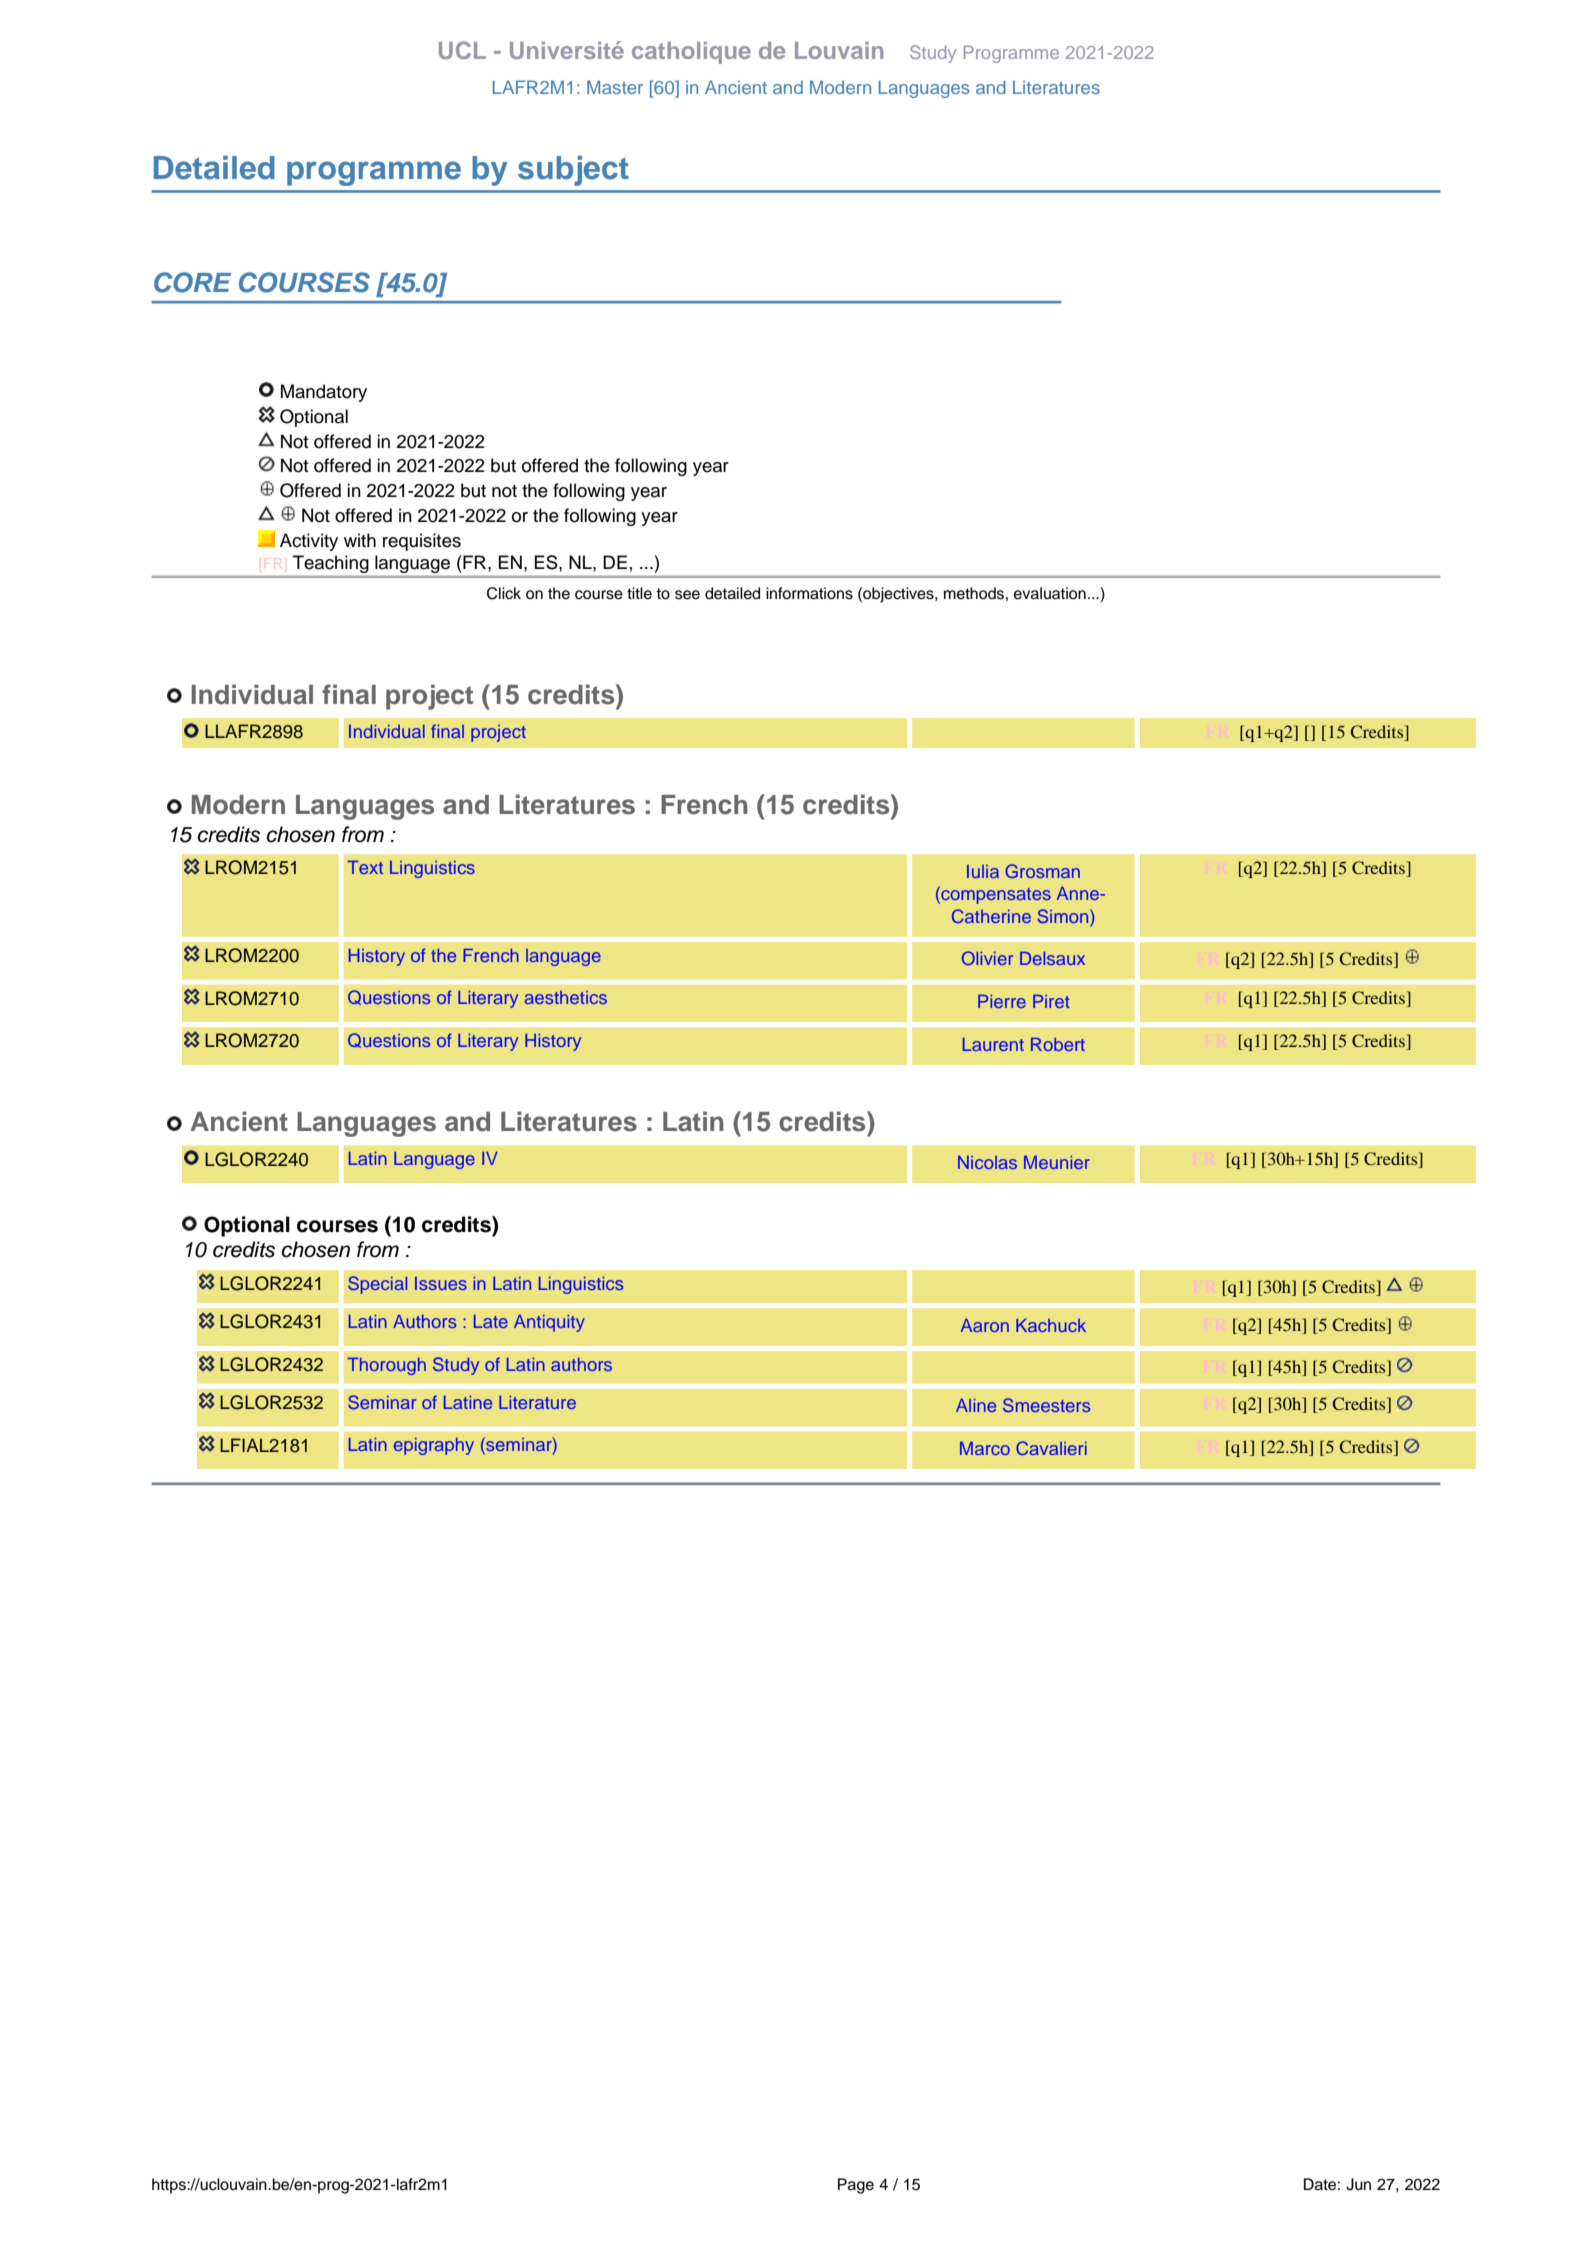 The width and height of the screenshot is (1592, 2252). I want to click on evaluation, so click(1050, 593).
